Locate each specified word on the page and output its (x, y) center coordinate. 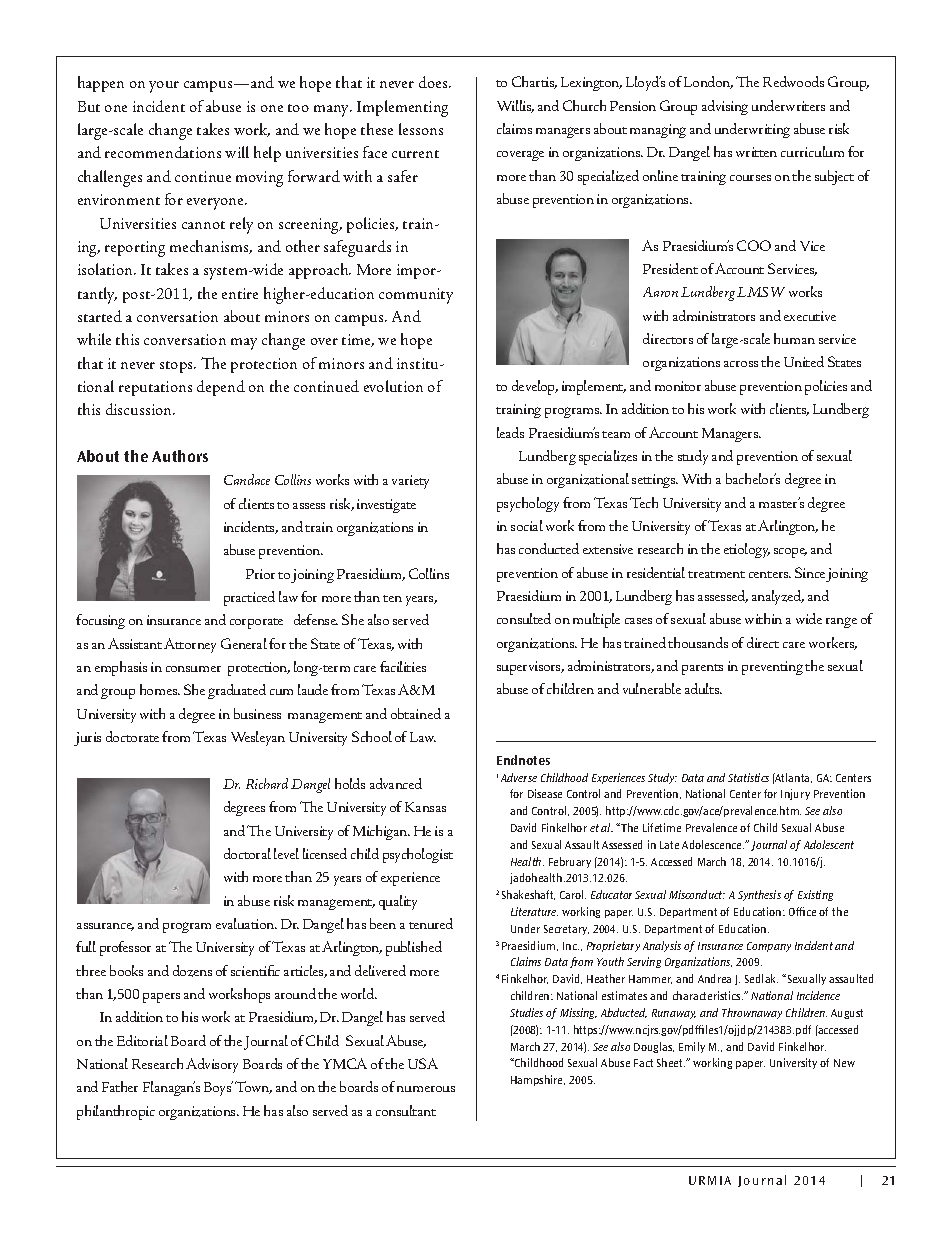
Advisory (212, 1065)
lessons (421, 129)
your (164, 87)
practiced (249, 598)
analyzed (778, 597)
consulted (524, 618)
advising (725, 107)
